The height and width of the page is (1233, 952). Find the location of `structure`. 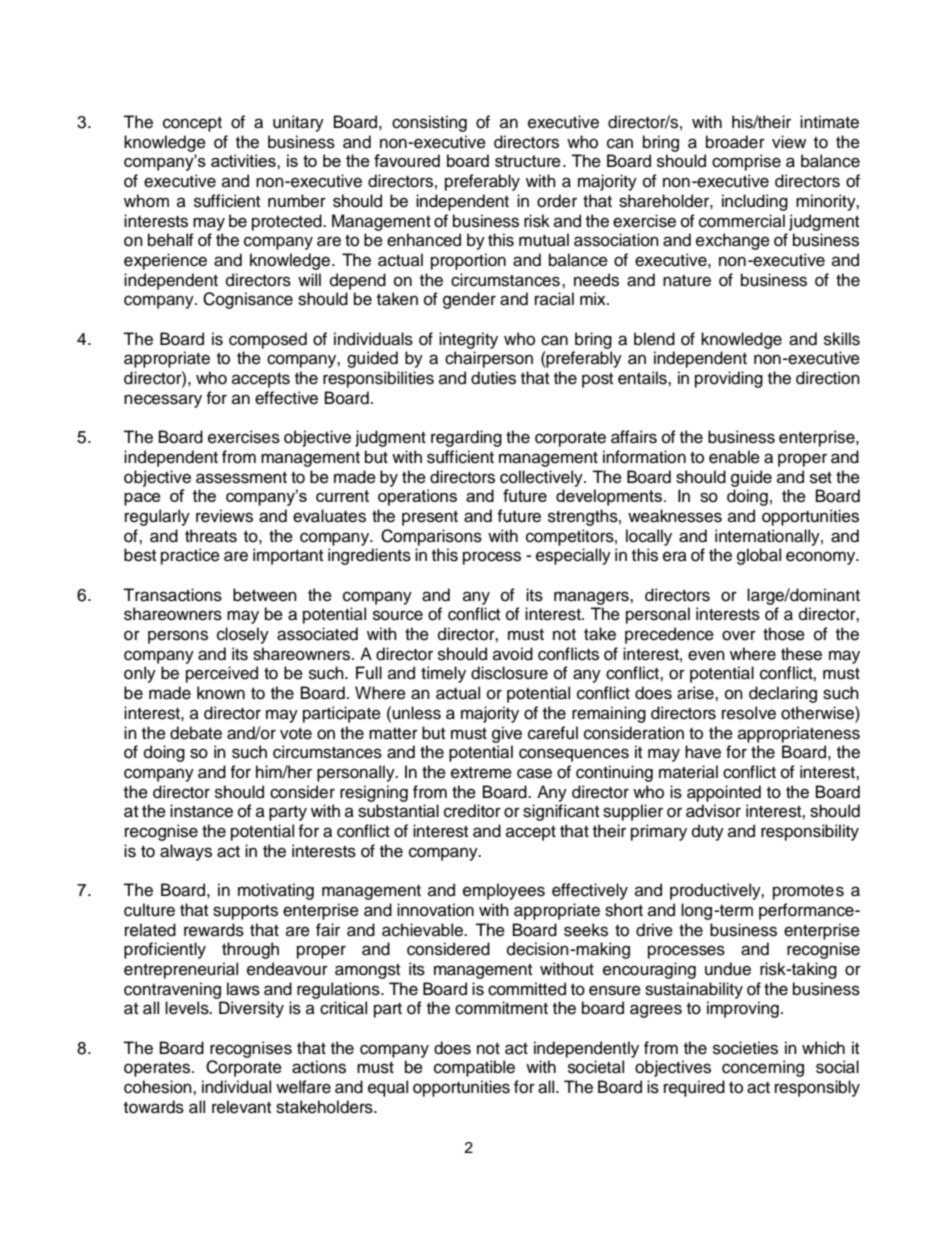

structure is located at coordinates (528, 161).
